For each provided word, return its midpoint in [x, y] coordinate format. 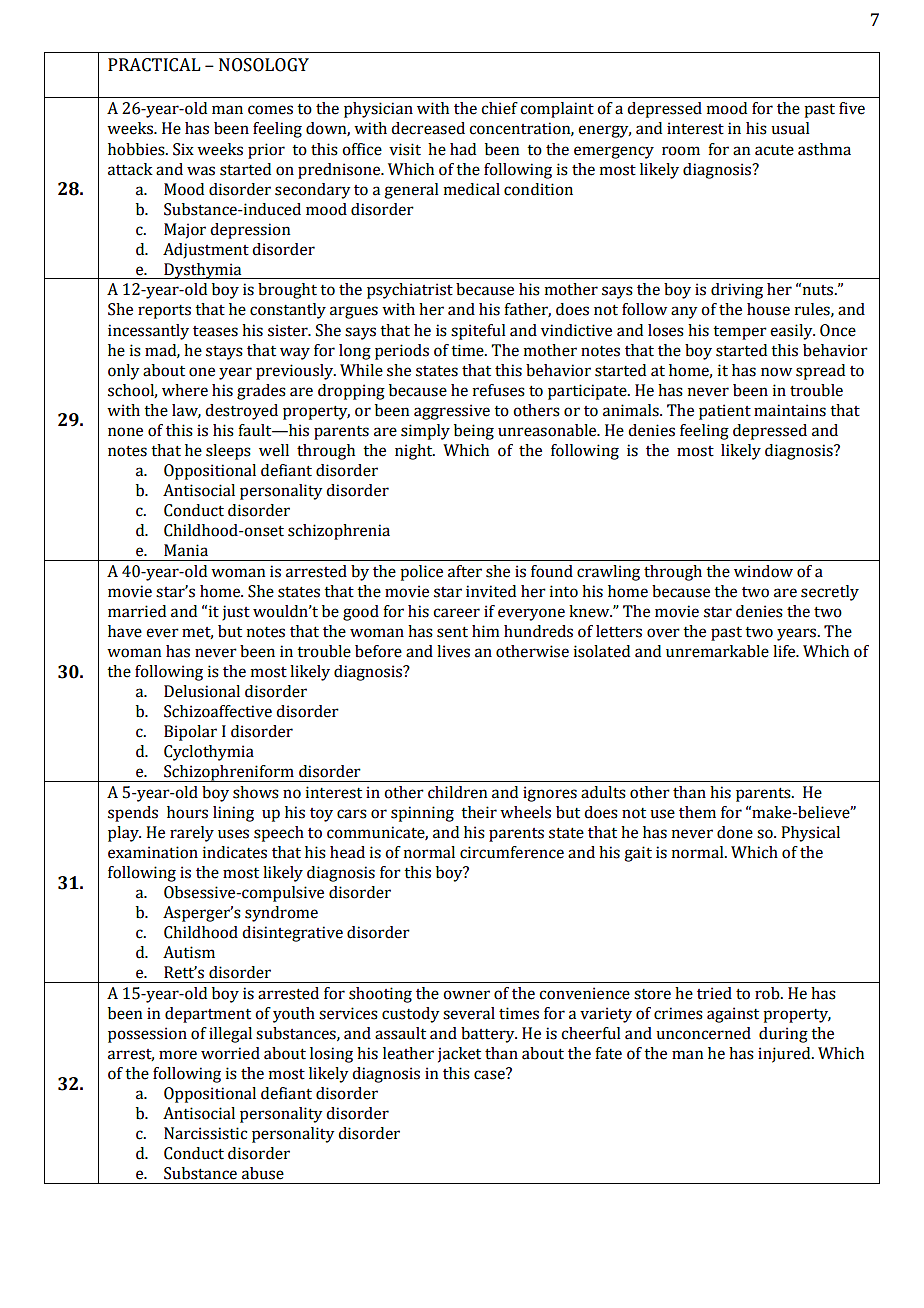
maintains [790, 410]
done [735, 832]
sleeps [228, 452]
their [479, 812]
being [474, 432]
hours [187, 812]
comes [270, 110]
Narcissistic [205, 1133]
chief [499, 108]
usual [790, 128]
